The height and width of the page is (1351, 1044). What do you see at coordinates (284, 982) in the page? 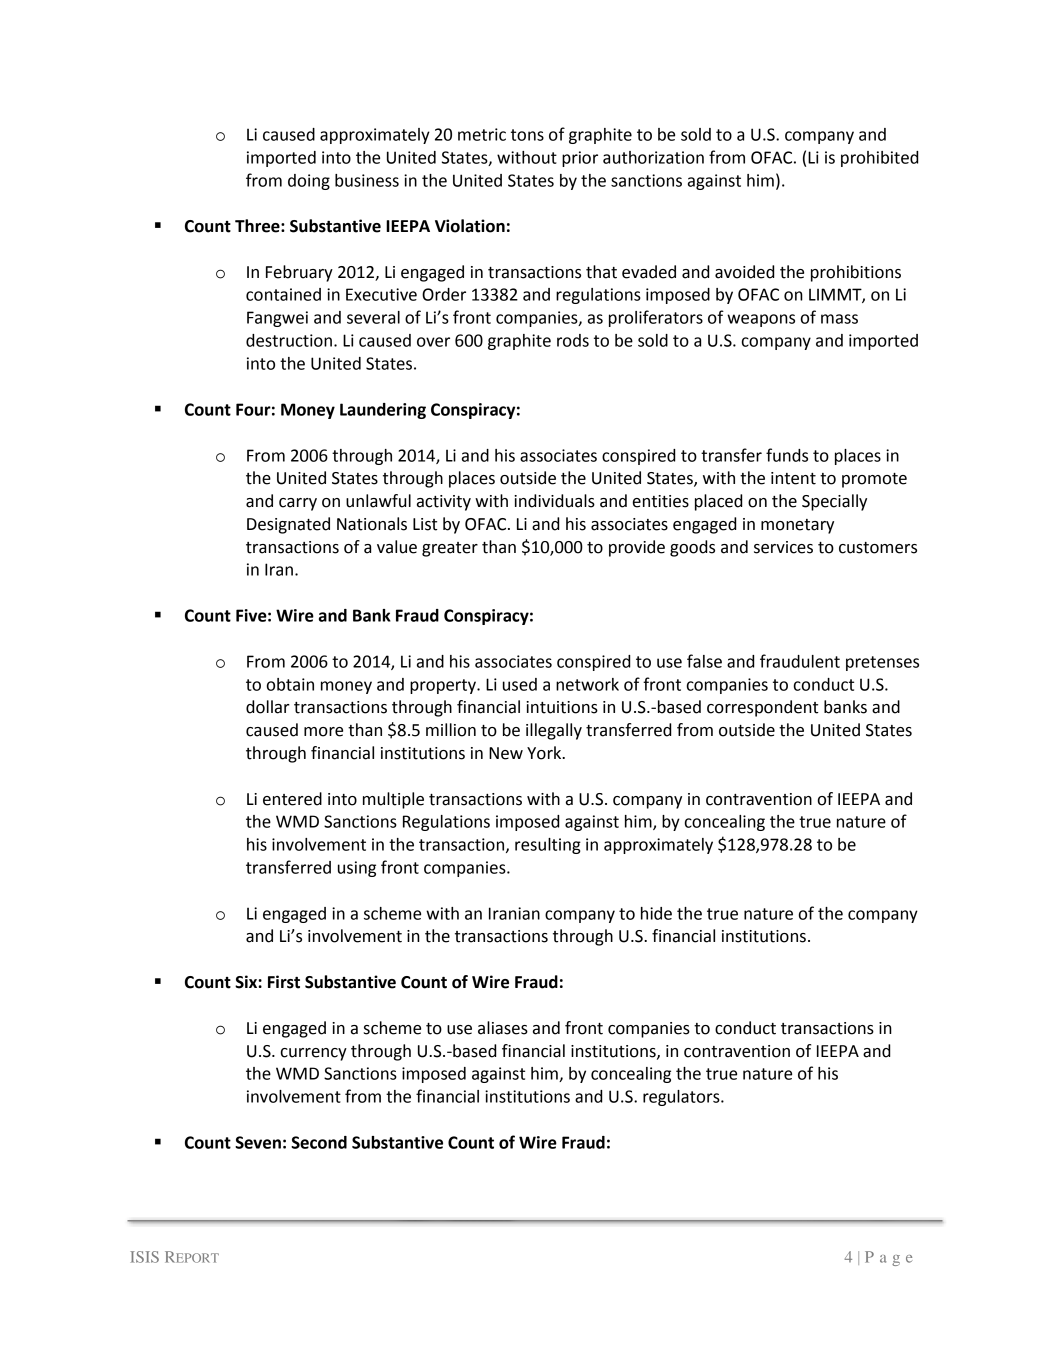
I see `First` at bounding box center [284, 982].
